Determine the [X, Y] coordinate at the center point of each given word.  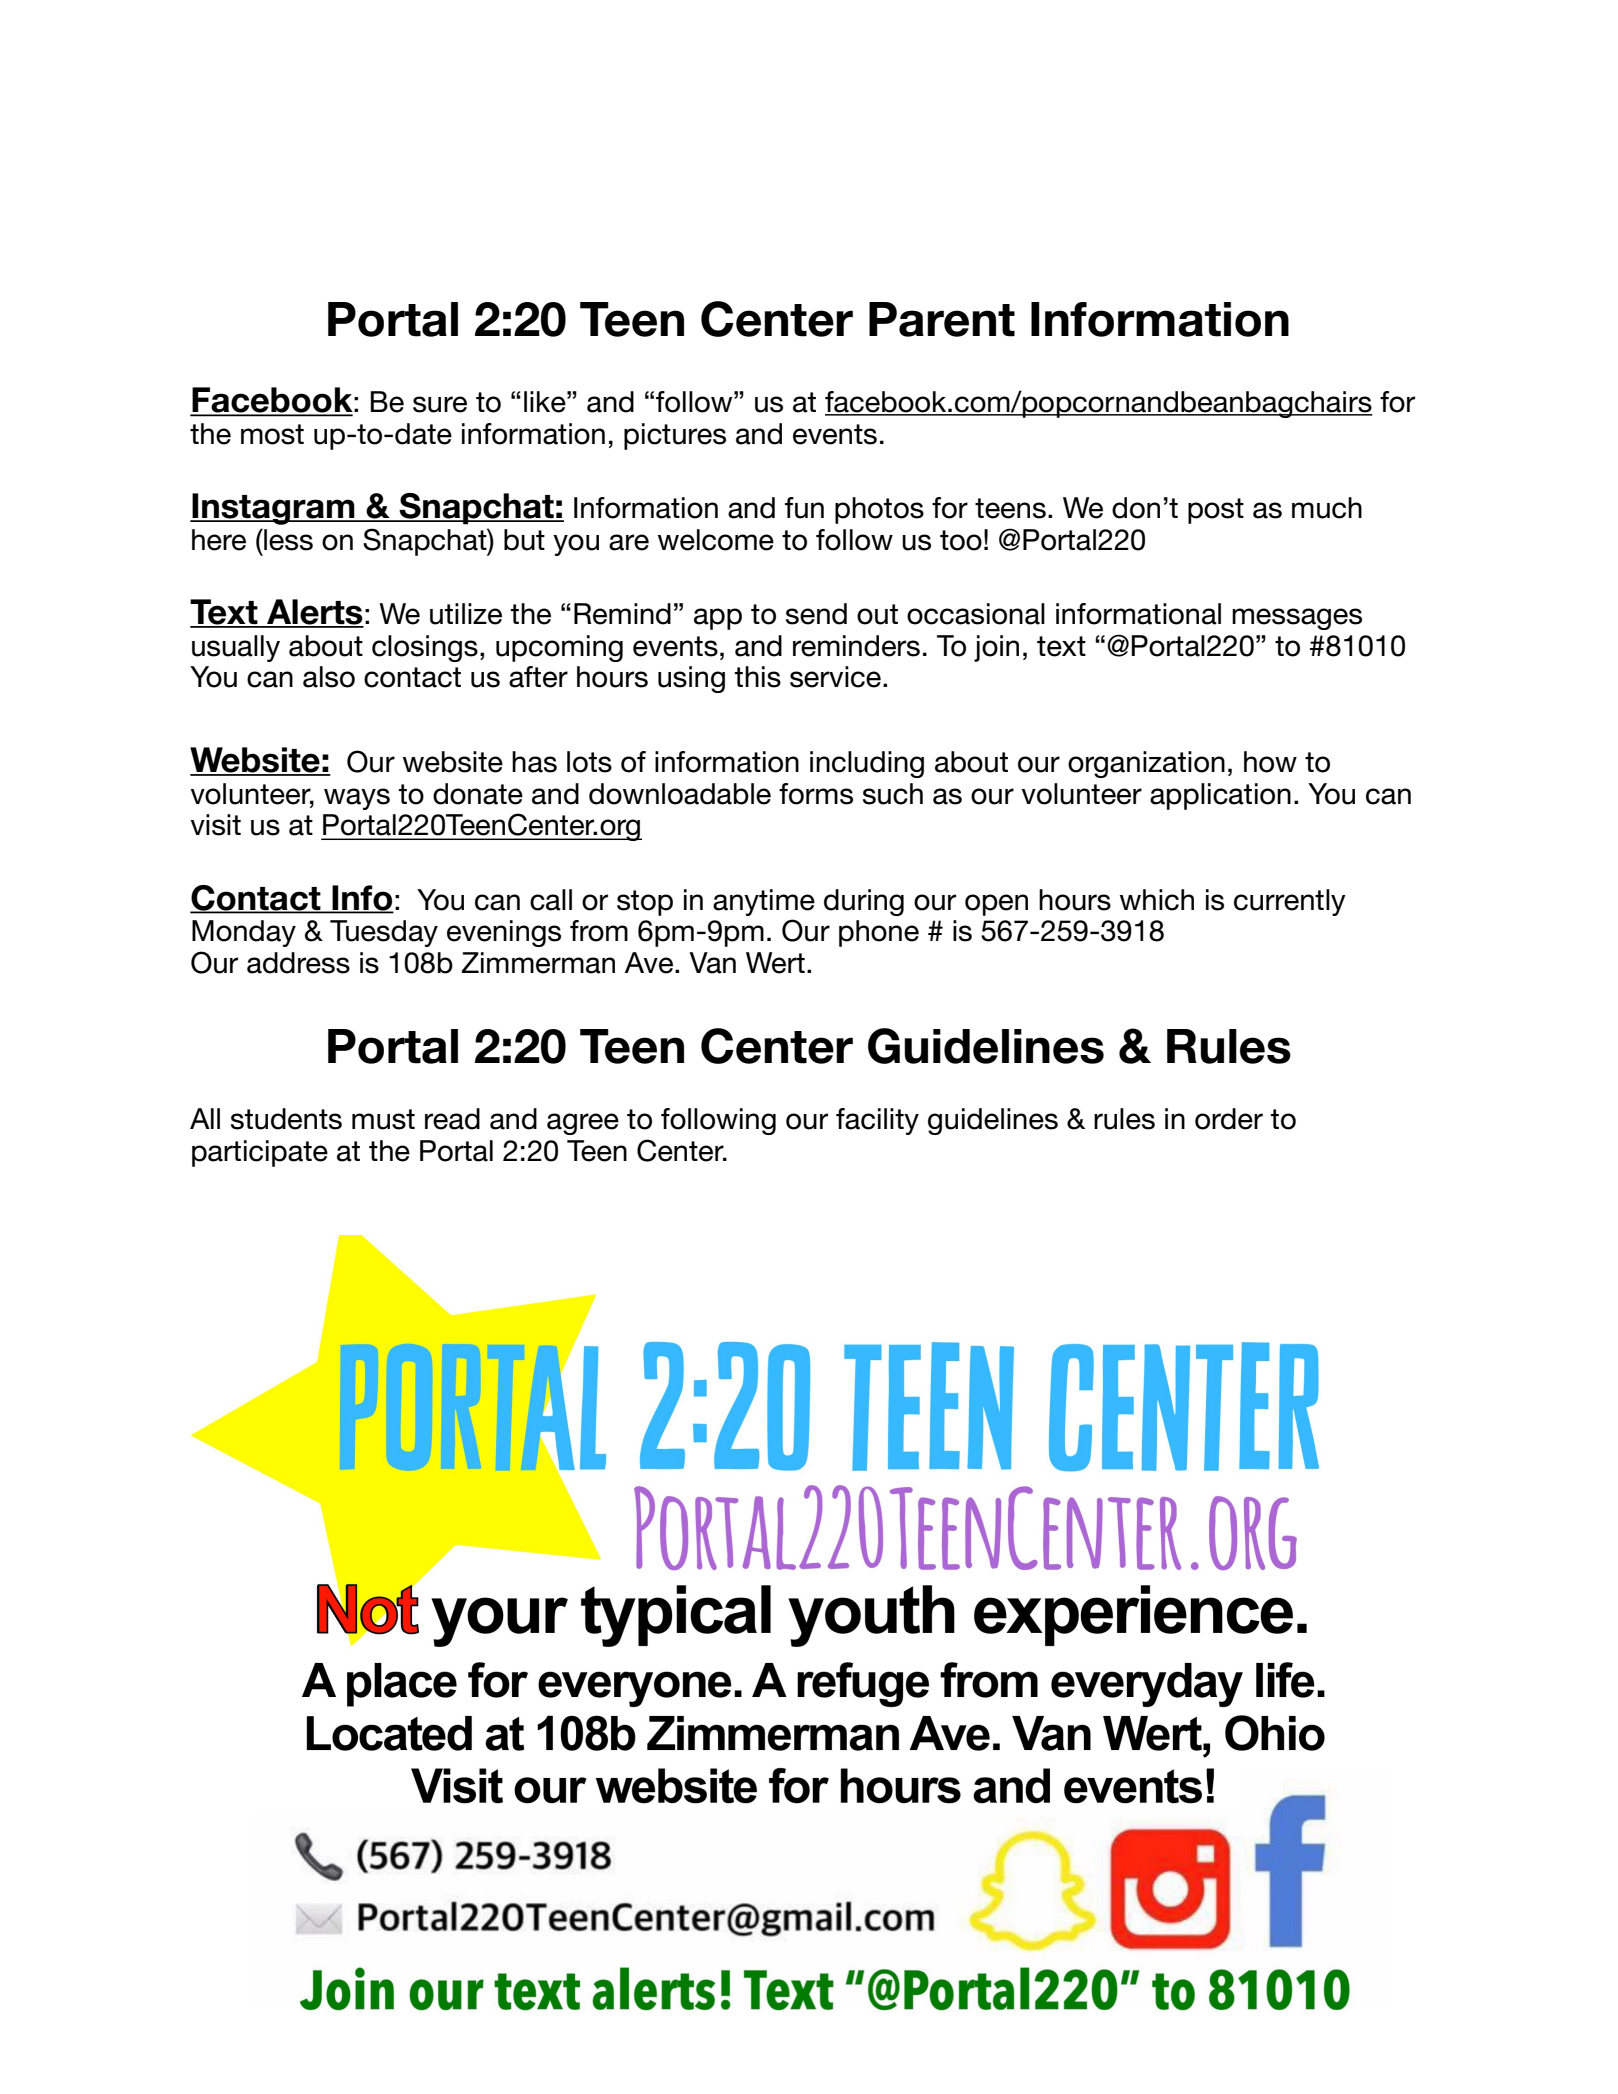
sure [440, 404]
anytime [764, 902]
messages [1297, 619]
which [1157, 900]
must [383, 1119]
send [816, 614]
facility [877, 1121]
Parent [942, 319]
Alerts [314, 613]
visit [215, 825]
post [1216, 511]
